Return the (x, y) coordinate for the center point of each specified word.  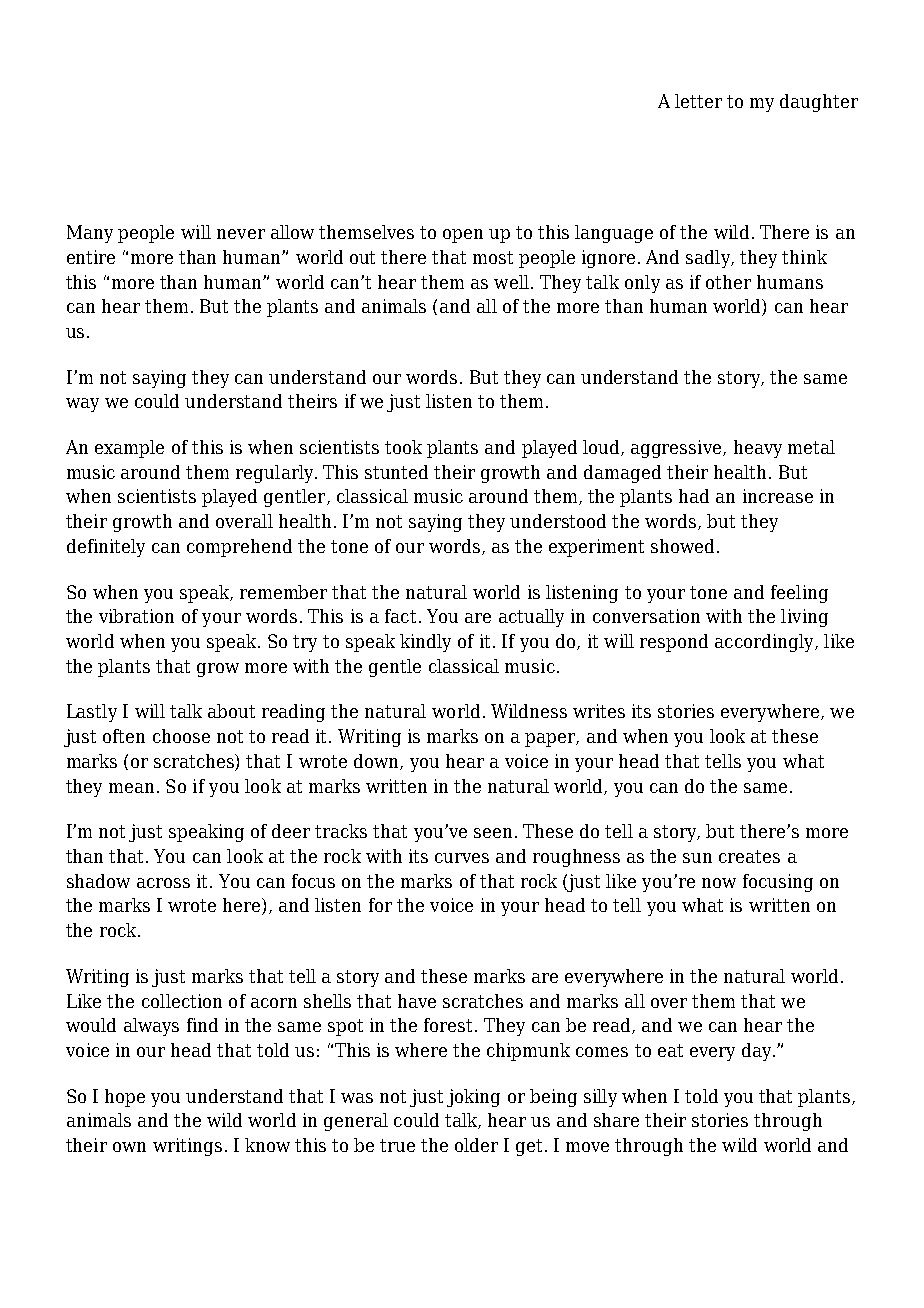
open (463, 236)
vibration (136, 616)
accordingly (765, 643)
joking (473, 1098)
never (241, 234)
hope (125, 1098)
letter (698, 101)
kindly (425, 643)
